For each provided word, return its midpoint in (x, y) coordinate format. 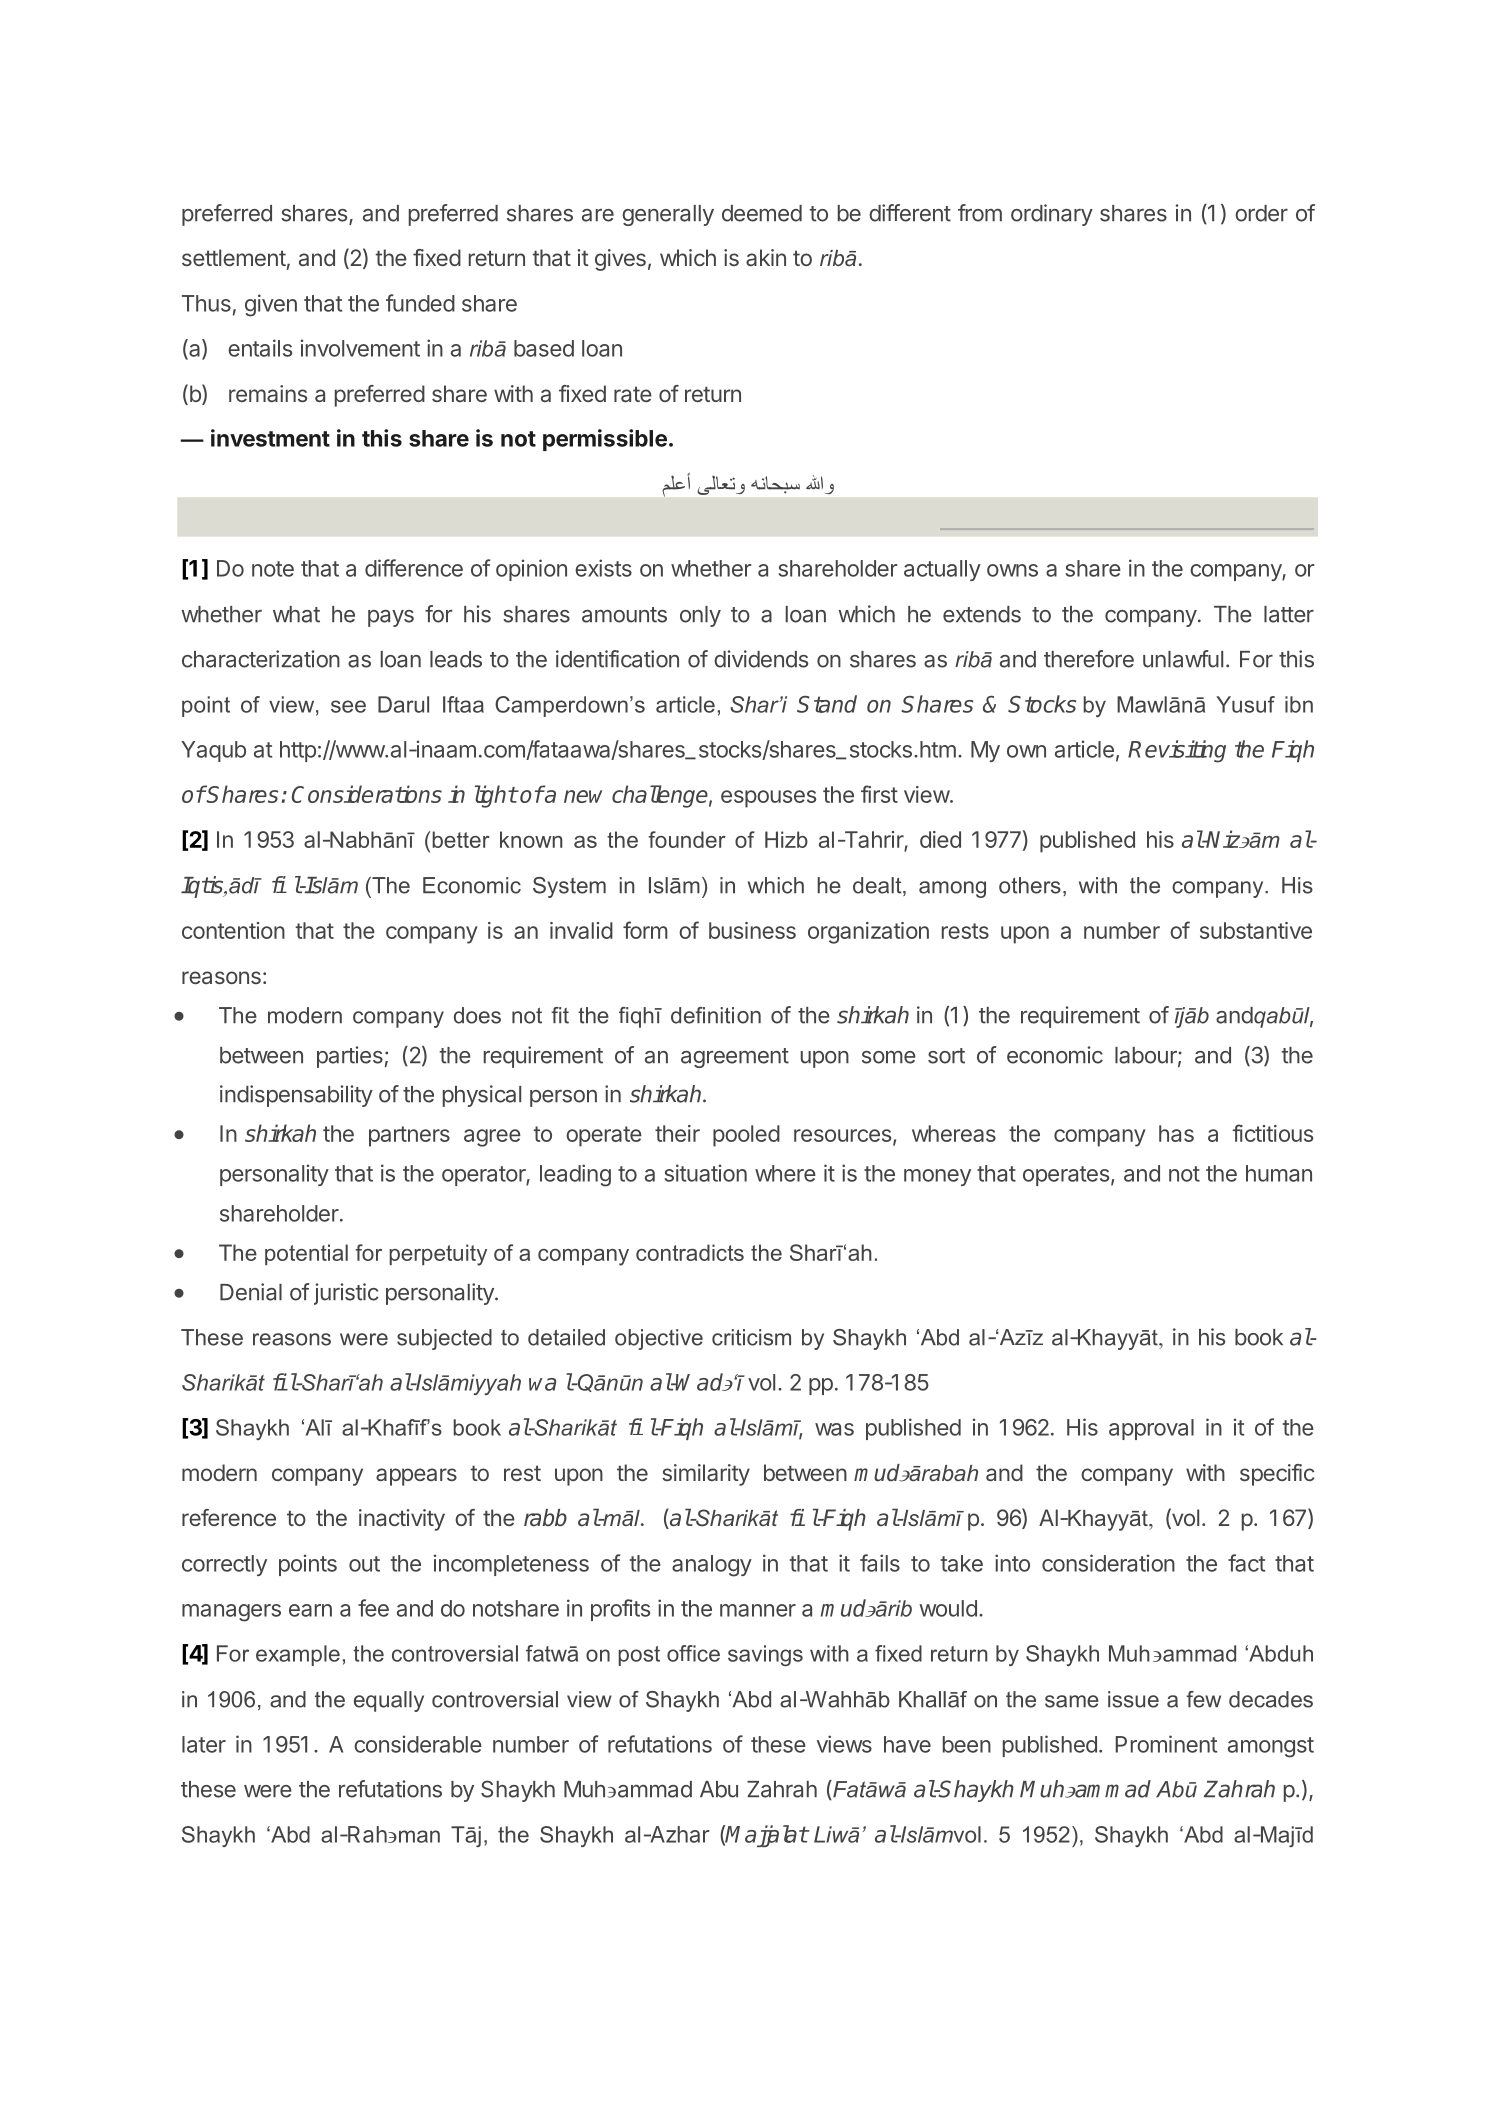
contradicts (690, 1252)
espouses (768, 799)
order (1261, 213)
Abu (719, 1789)
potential (306, 1254)
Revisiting (1177, 751)
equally (389, 1701)
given (271, 305)
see (348, 706)
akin (766, 257)
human (1279, 1173)
